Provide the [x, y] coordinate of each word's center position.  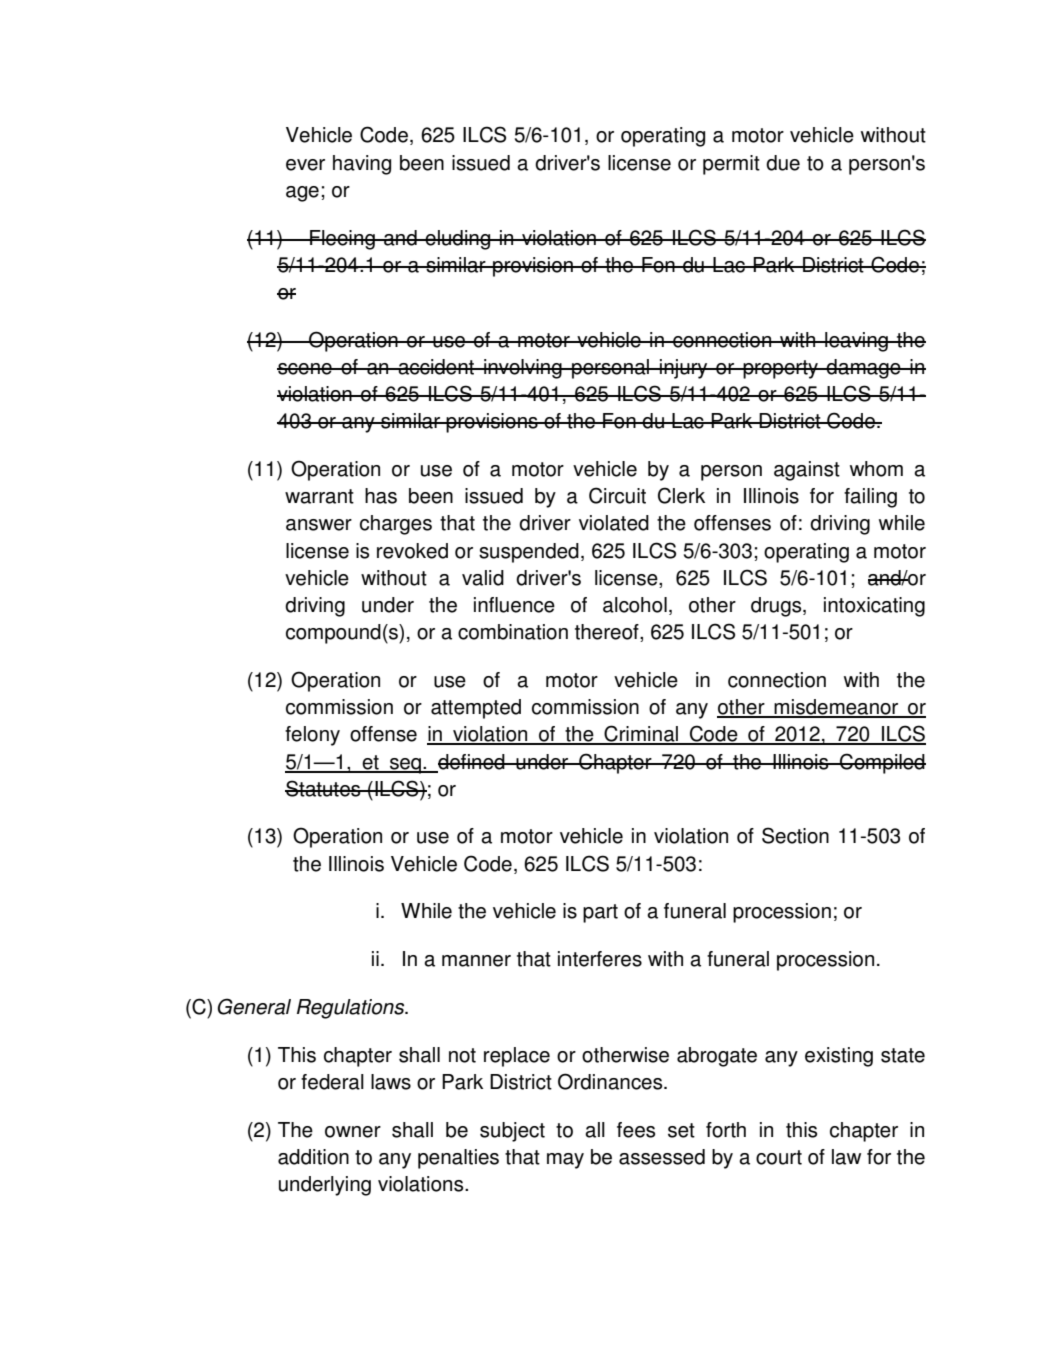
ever [305, 165]
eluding [458, 240]
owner [353, 1132]
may [565, 1161]
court [779, 1157]
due [783, 163]
